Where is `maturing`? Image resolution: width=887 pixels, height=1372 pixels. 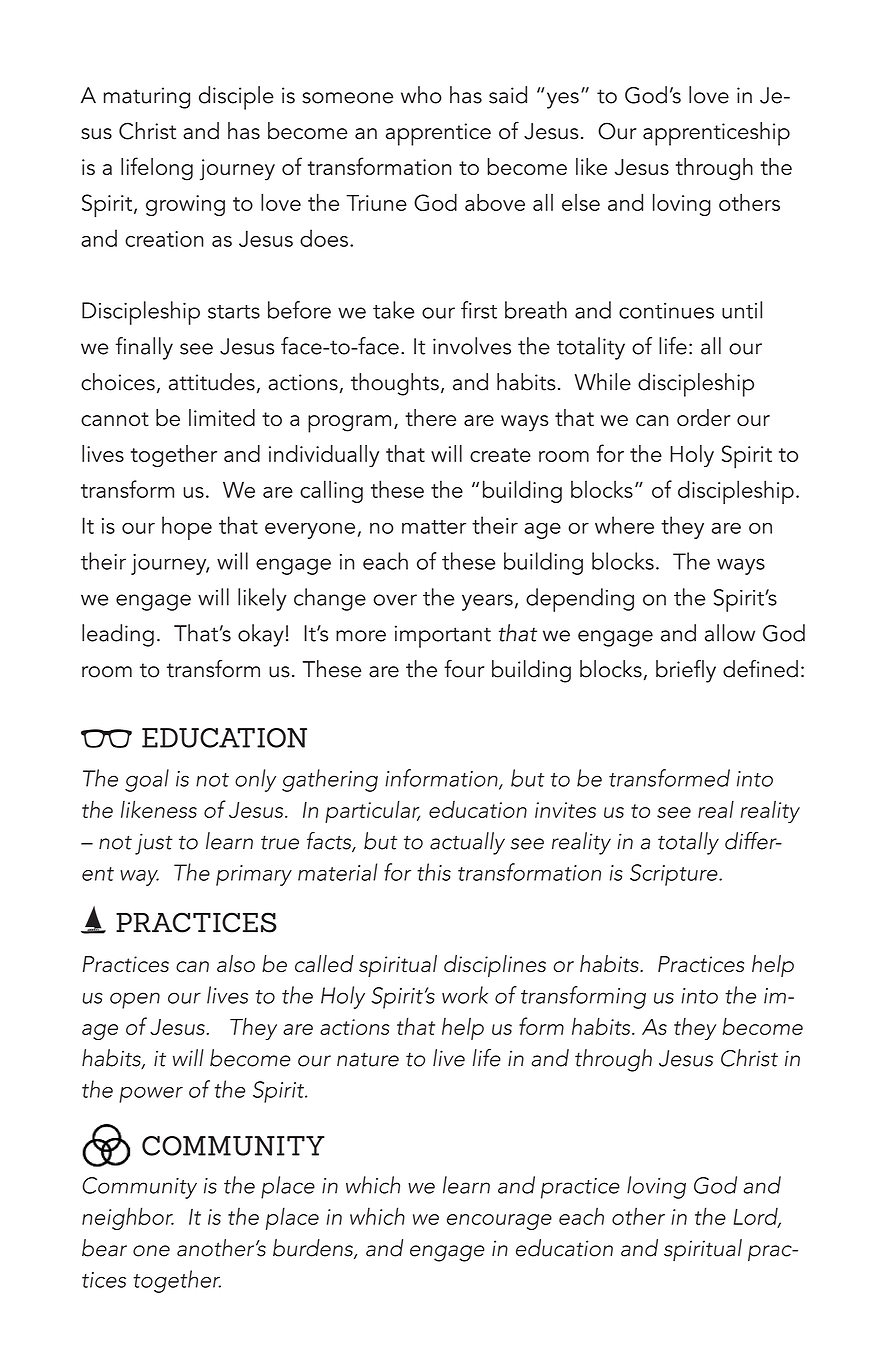 maturing is located at coordinates (146, 98).
